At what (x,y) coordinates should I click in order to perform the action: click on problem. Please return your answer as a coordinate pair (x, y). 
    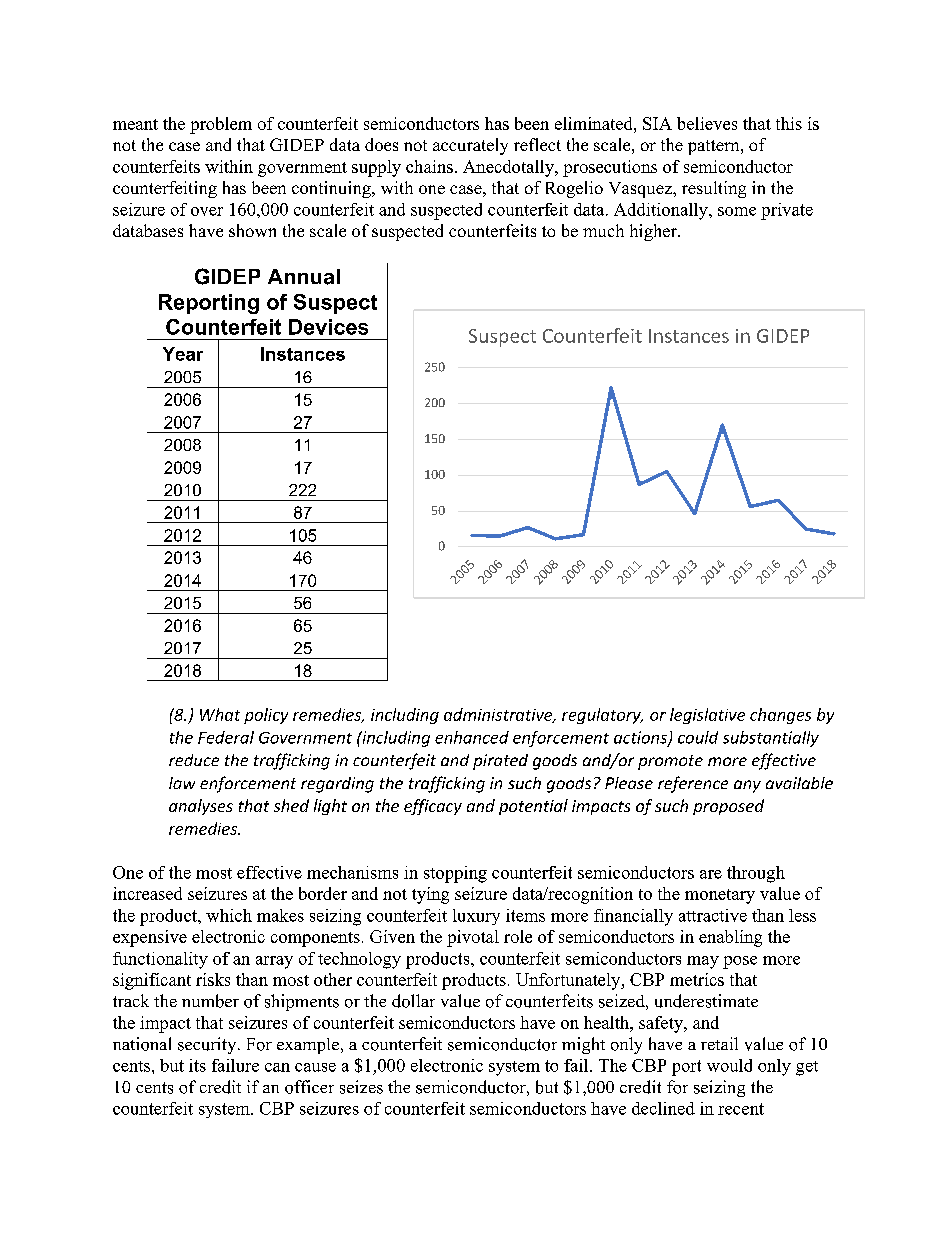
    Looking at the image, I should click on (221, 125).
